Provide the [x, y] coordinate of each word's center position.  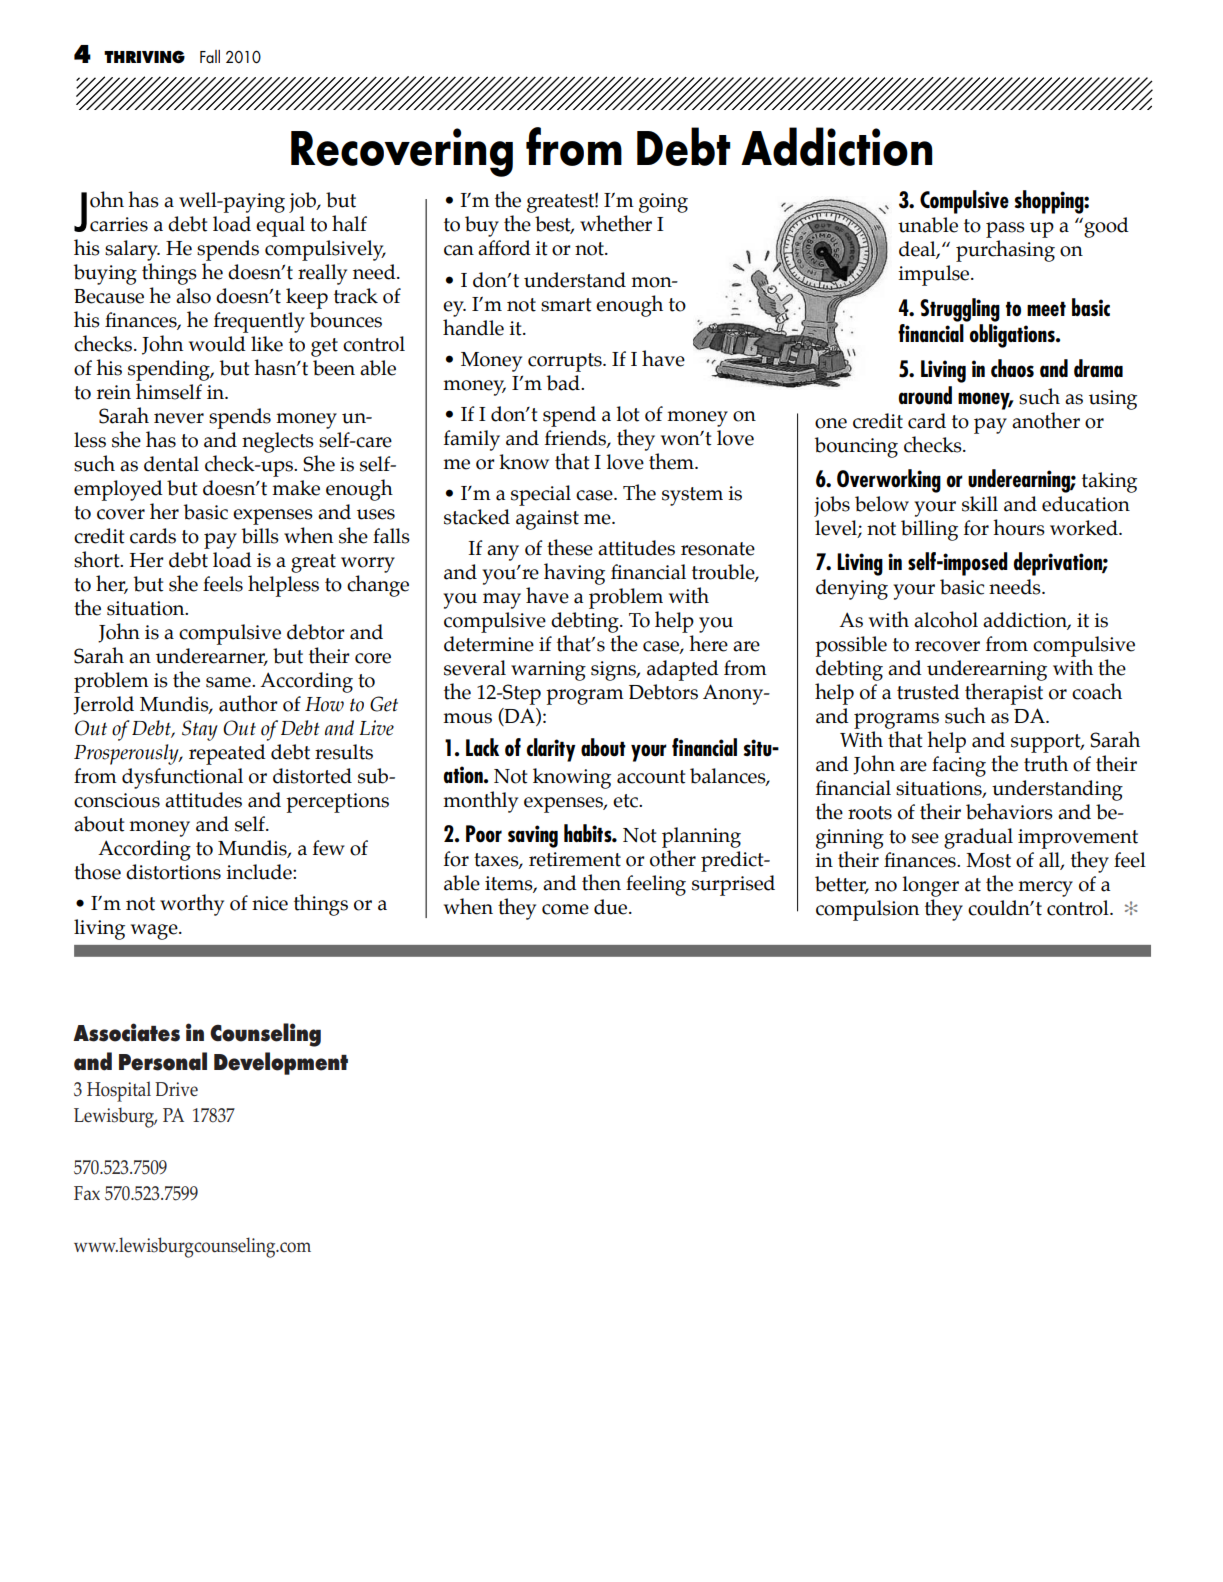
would [217, 344]
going [663, 203]
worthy [192, 905]
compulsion [867, 910]
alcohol [946, 619]
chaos [1012, 368]
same [229, 682]
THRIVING [144, 56]
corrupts [566, 362]
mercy [1045, 889]
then [601, 882]
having [574, 574]
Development [281, 1063]
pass [1005, 230]
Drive [176, 1089]
